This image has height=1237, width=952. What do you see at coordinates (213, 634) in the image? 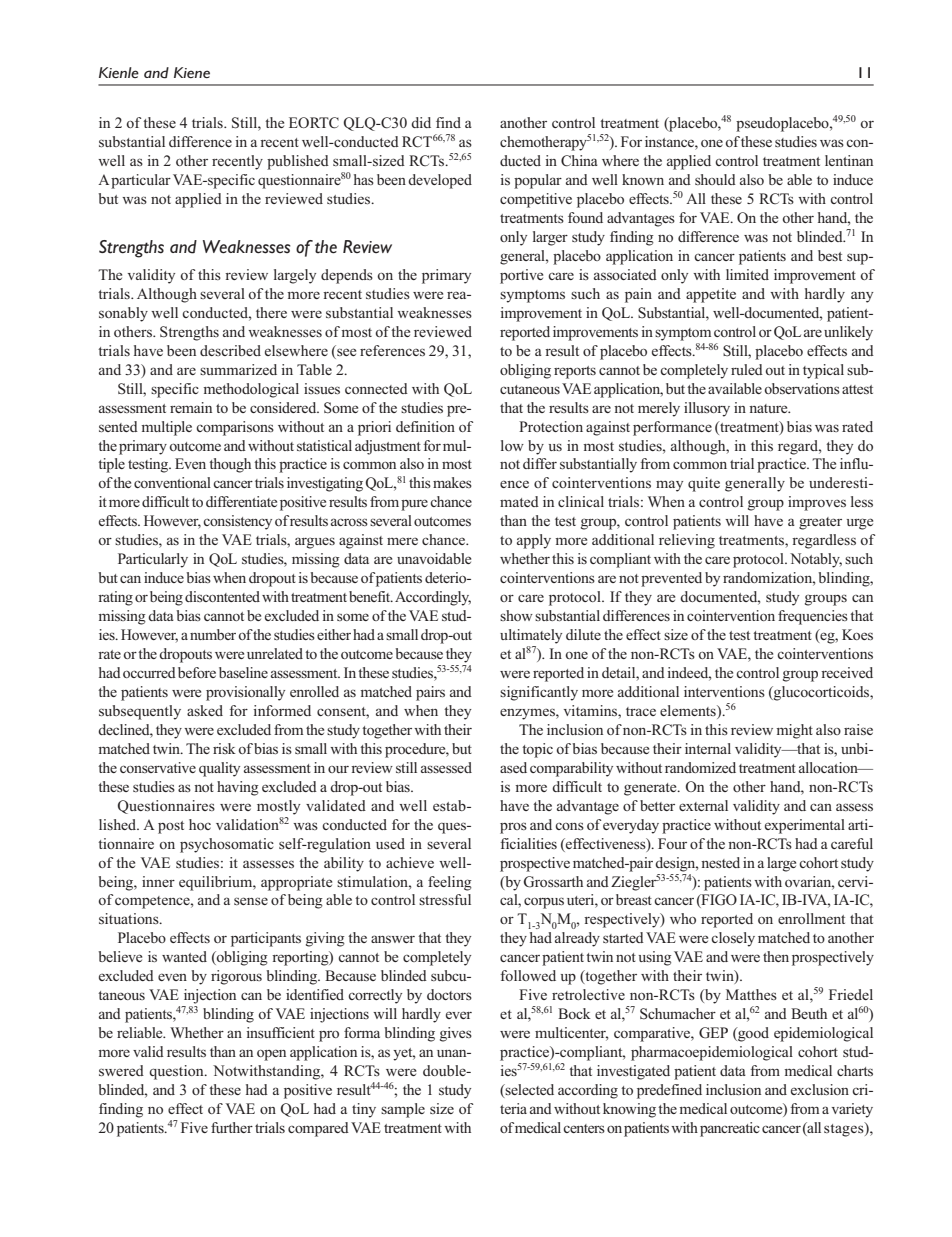
I see `number` at bounding box center [213, 634].
